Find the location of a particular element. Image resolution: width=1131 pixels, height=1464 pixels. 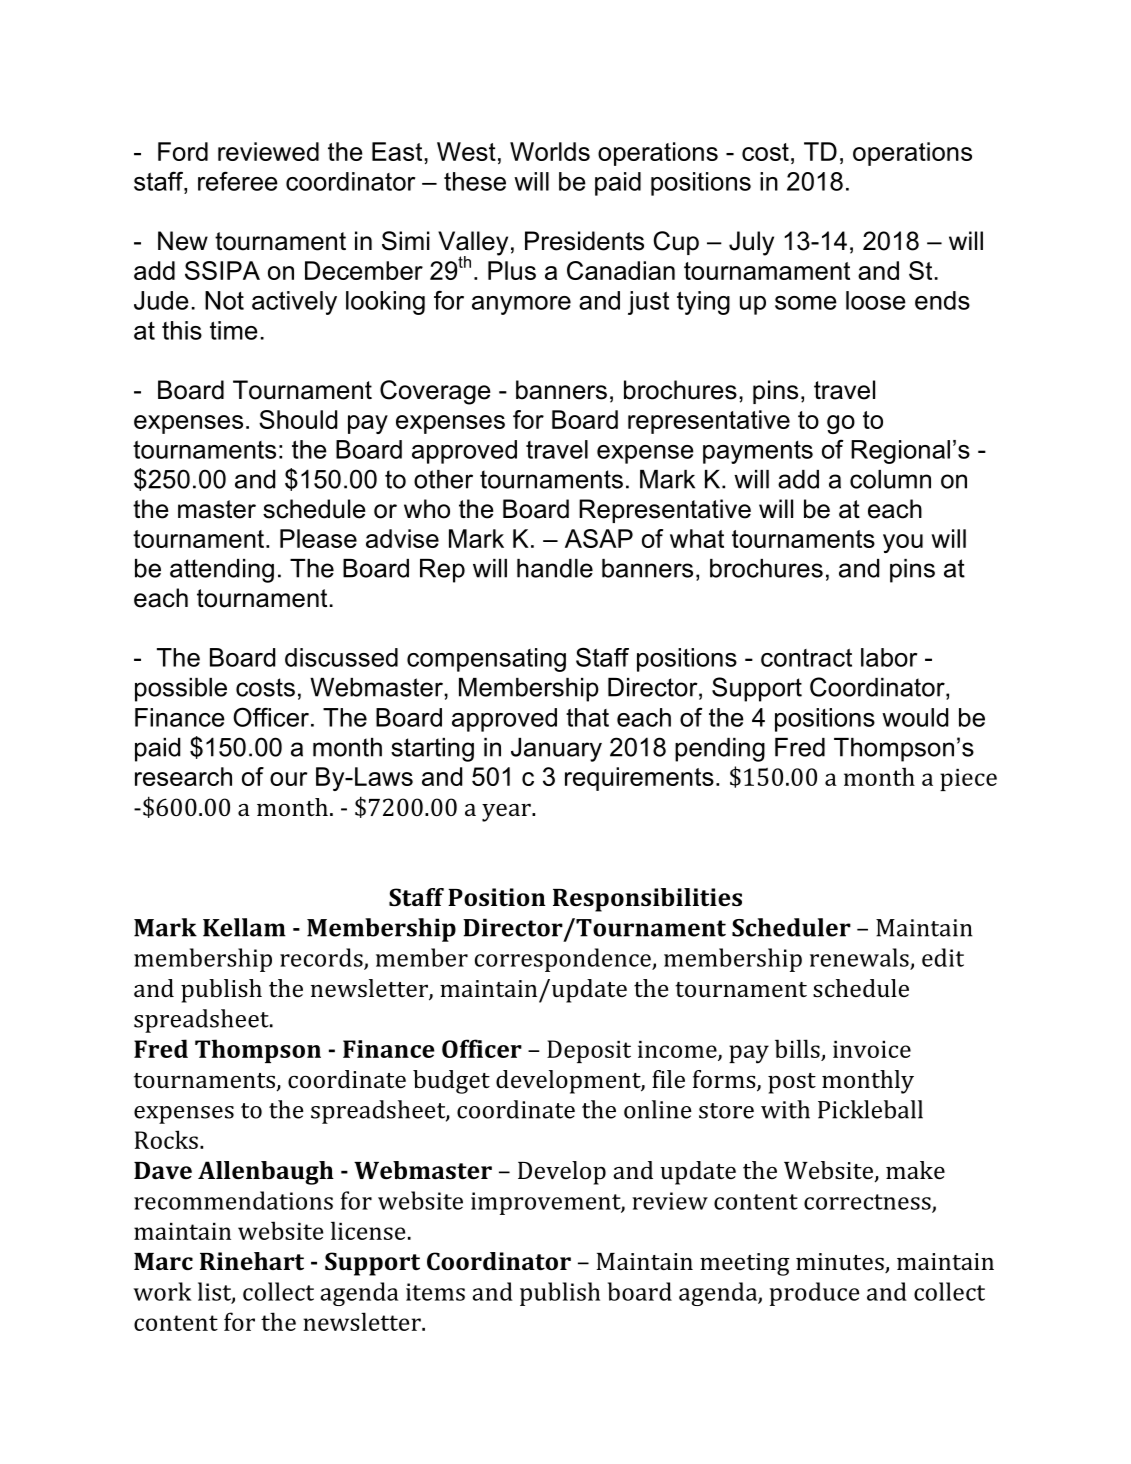

Worlds is located at coordinates (550, 151).
